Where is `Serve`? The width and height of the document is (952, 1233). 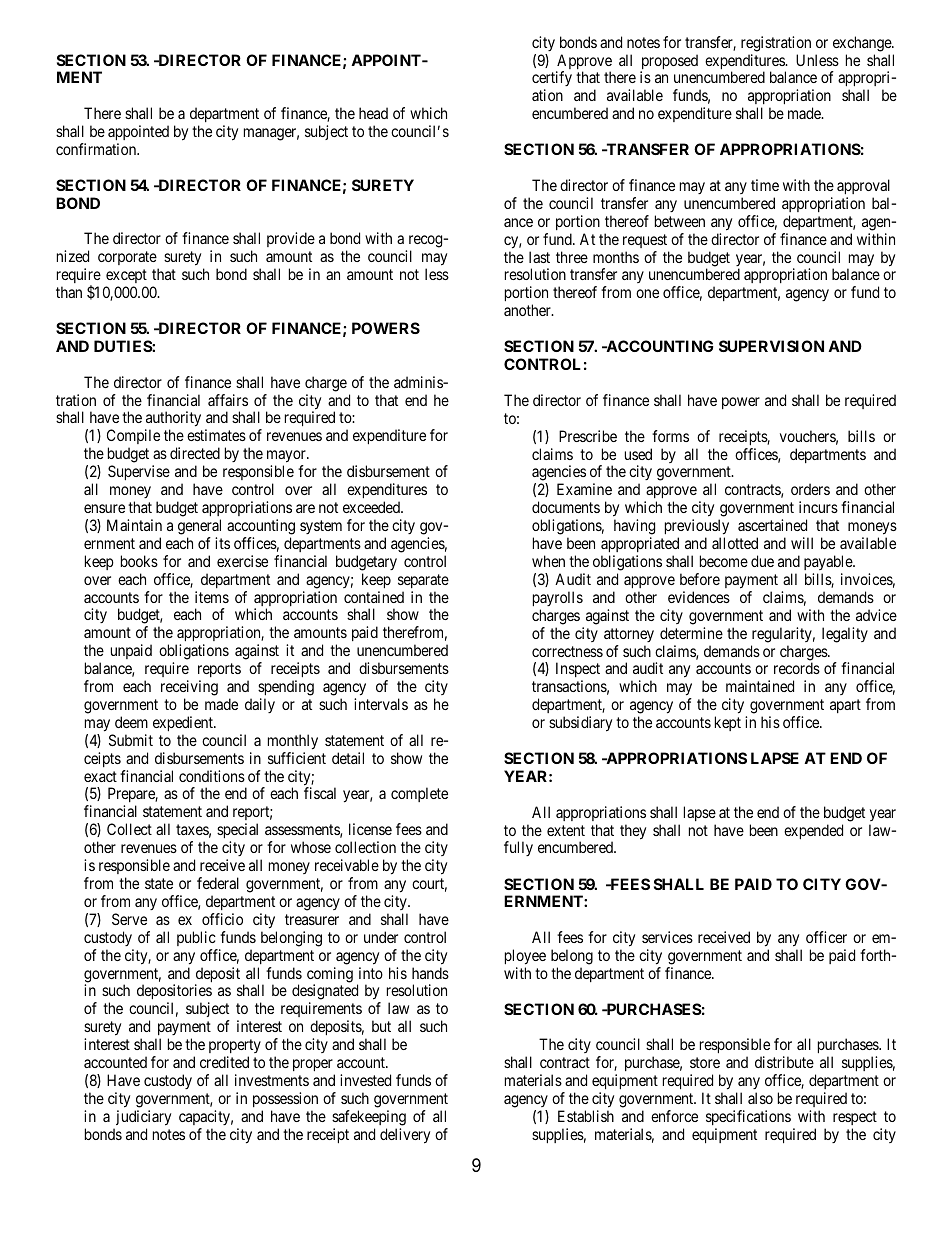
Serve is located at coordinates (129, 919).
